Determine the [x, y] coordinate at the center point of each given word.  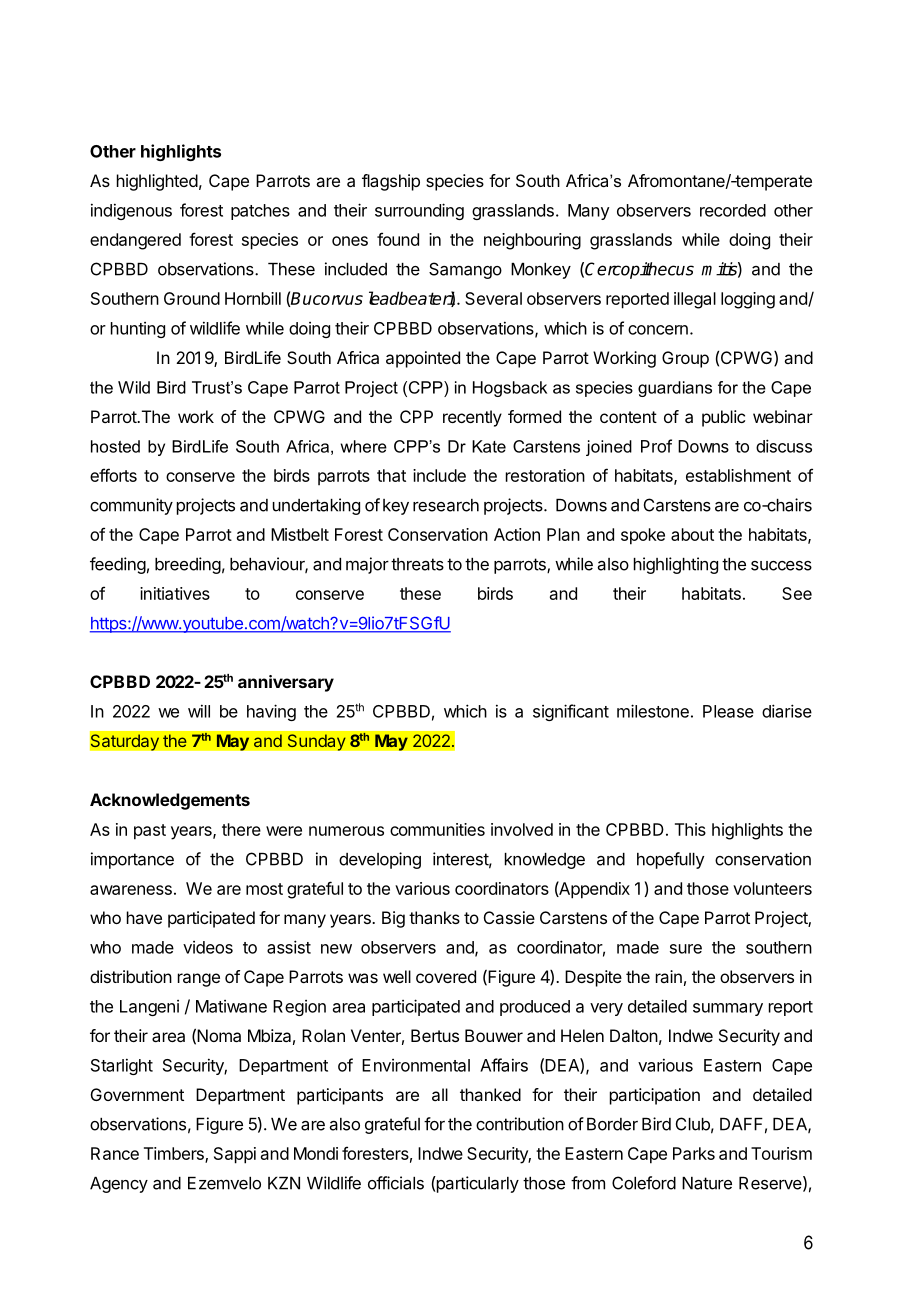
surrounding [419, 211]
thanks [434, 917]
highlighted [157, 182]
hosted [115, 446]
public [723, 418]
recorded [733, 210]
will [199, 711]
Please [728, 711]
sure [686, 949]
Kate [489, 446]
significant [571, 712]
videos [208, 947]
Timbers [175, 1154]
